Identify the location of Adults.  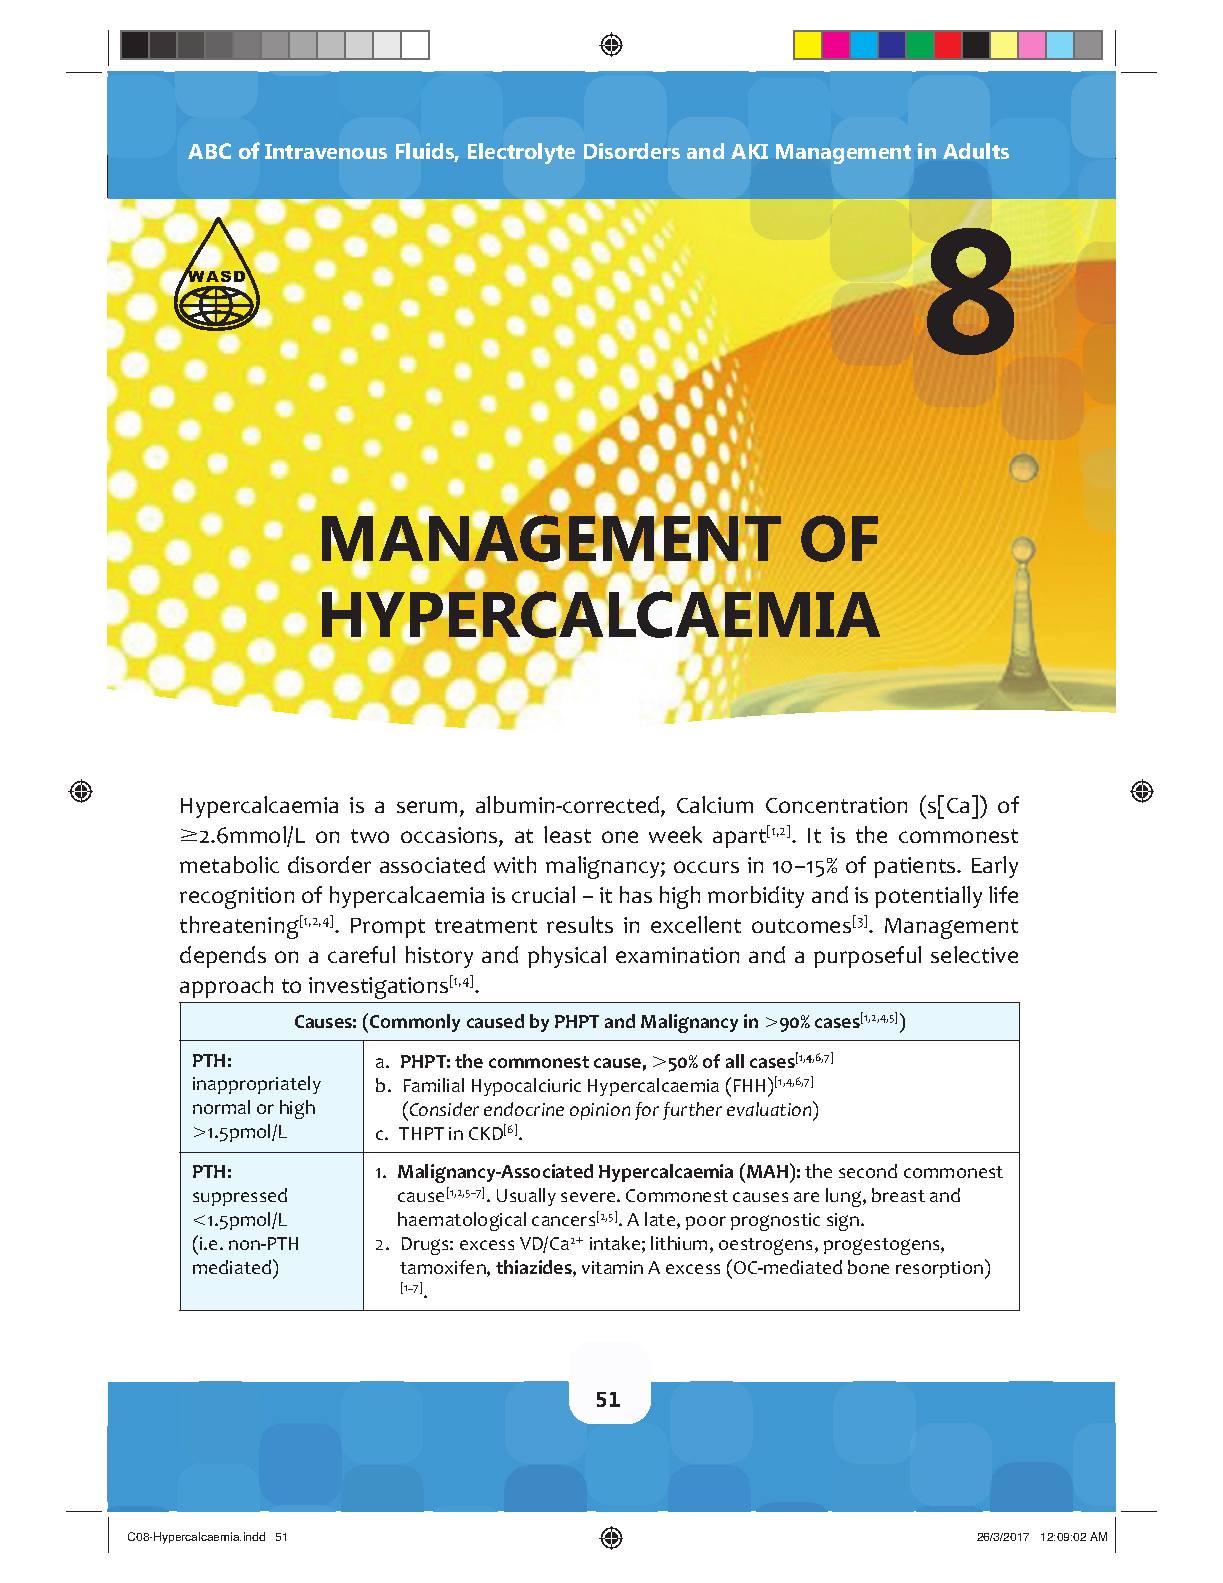
(976, 151).
